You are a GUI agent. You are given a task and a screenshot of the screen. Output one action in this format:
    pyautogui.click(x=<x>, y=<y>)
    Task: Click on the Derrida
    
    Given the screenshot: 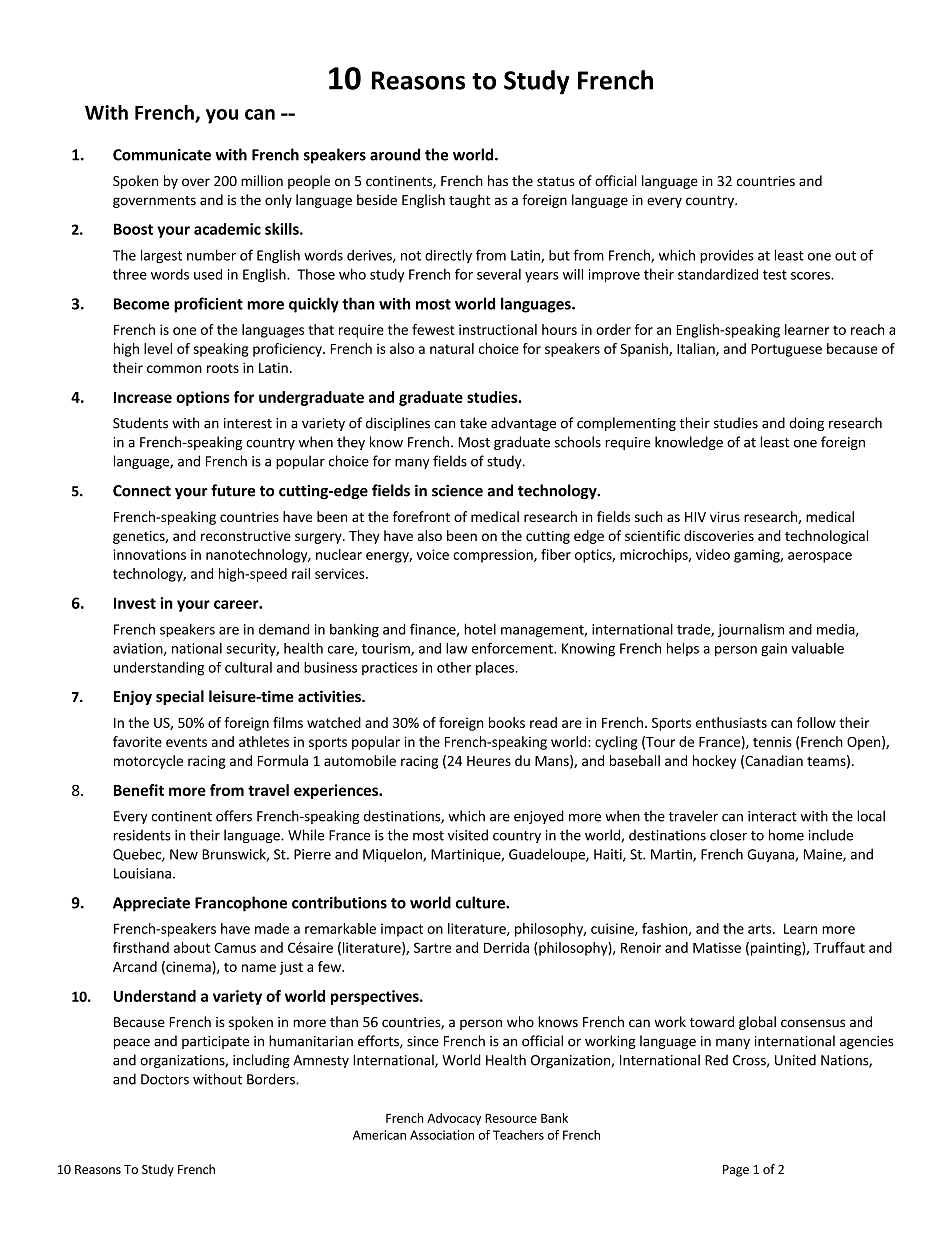 What is the action you would take?
    pyautogui.click(x=506, y=947)
